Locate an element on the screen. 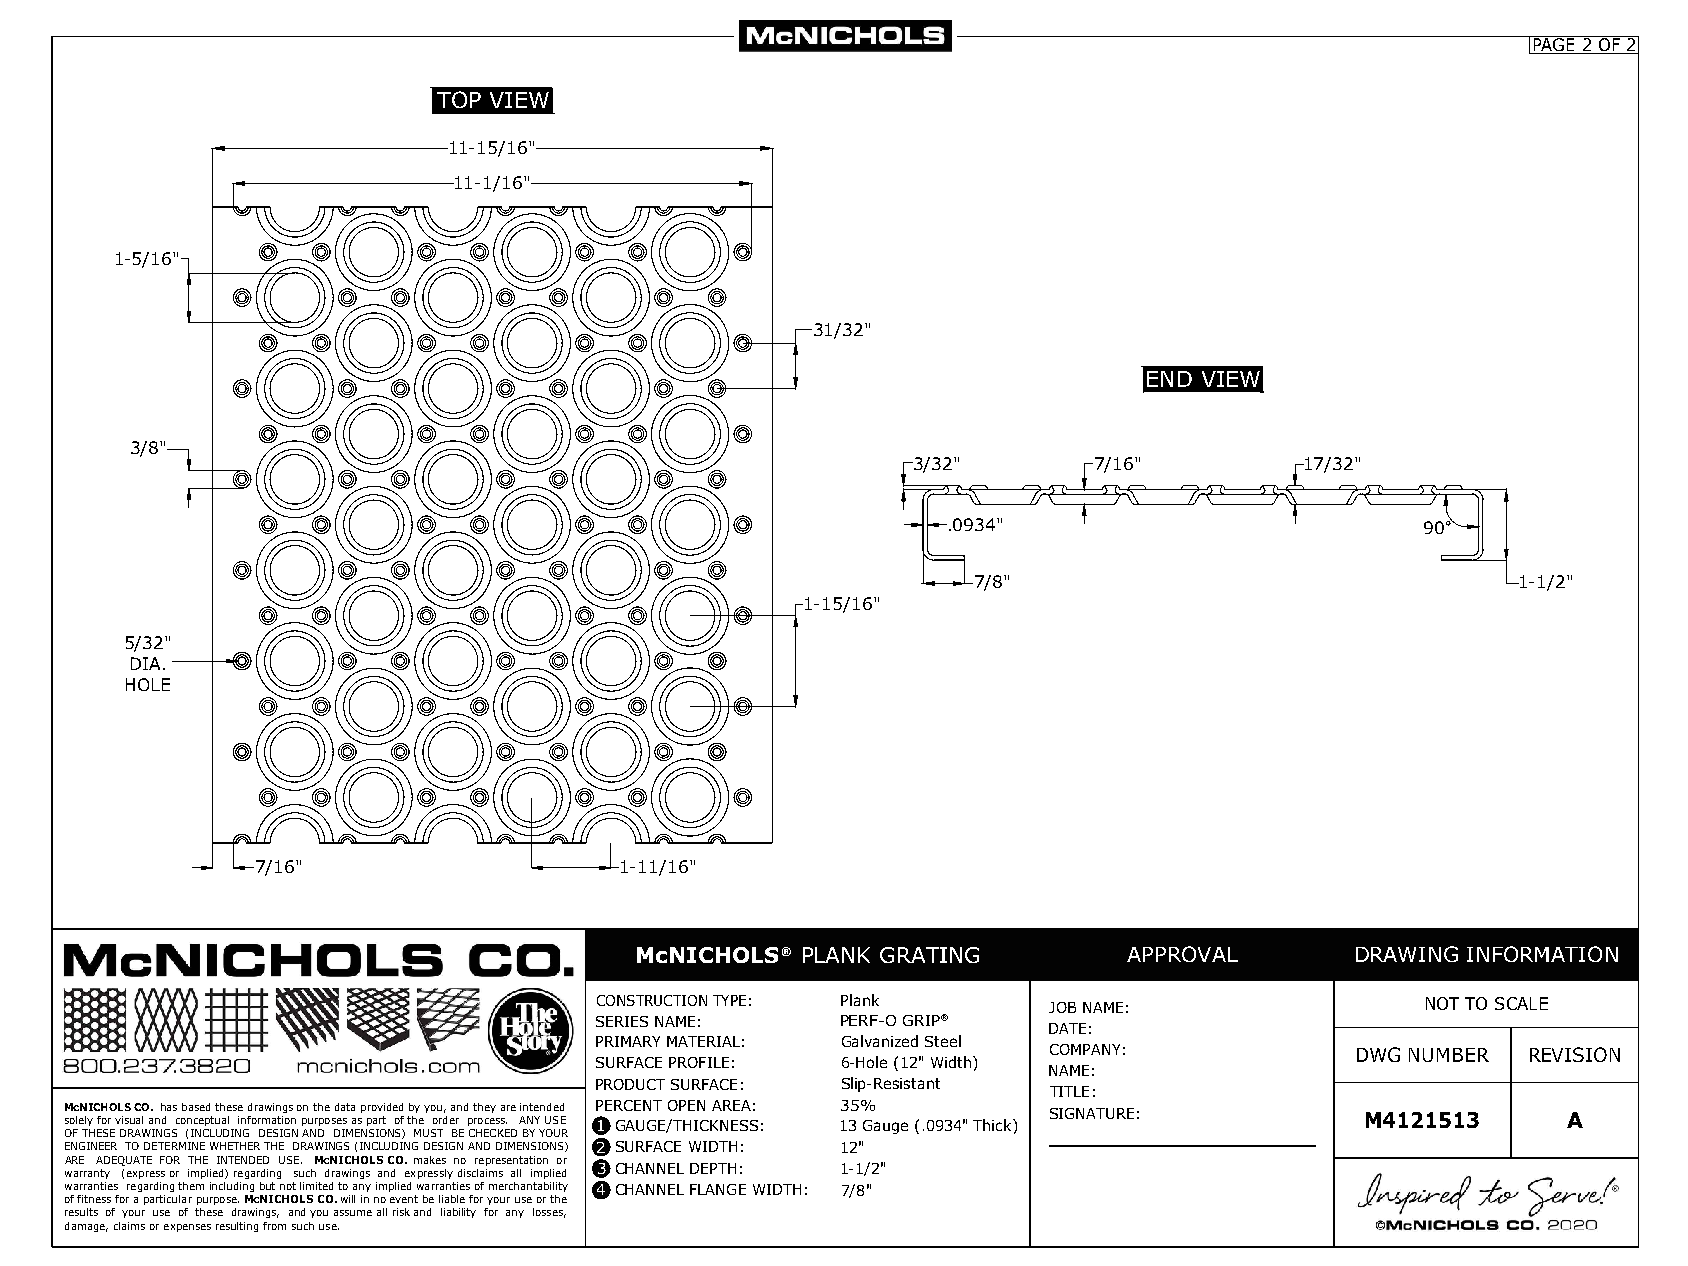 The width and height of the screenshot is (1688, 1266). TYPE is located at coordinates (729, 1000).
